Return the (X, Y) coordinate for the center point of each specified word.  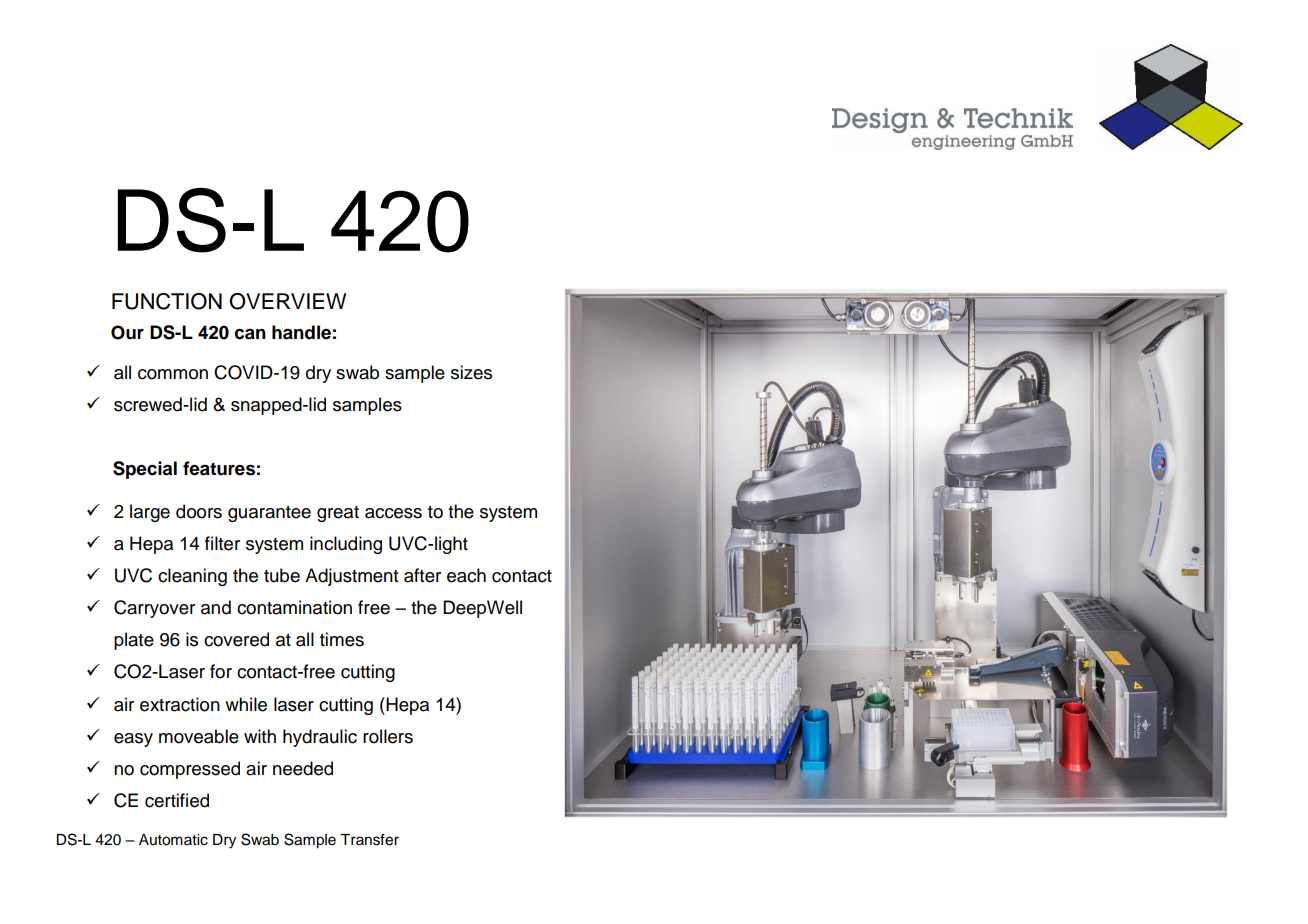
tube (282, 575)
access (393, 513)
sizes (471, 372)
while (246, 704)
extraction (180, 704)
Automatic (173, 840)
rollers (388, 736)
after (422, 575)
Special (145, 470)
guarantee (269, 514)
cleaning (192, 577)
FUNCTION (167, 301)
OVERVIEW (287, 301)
